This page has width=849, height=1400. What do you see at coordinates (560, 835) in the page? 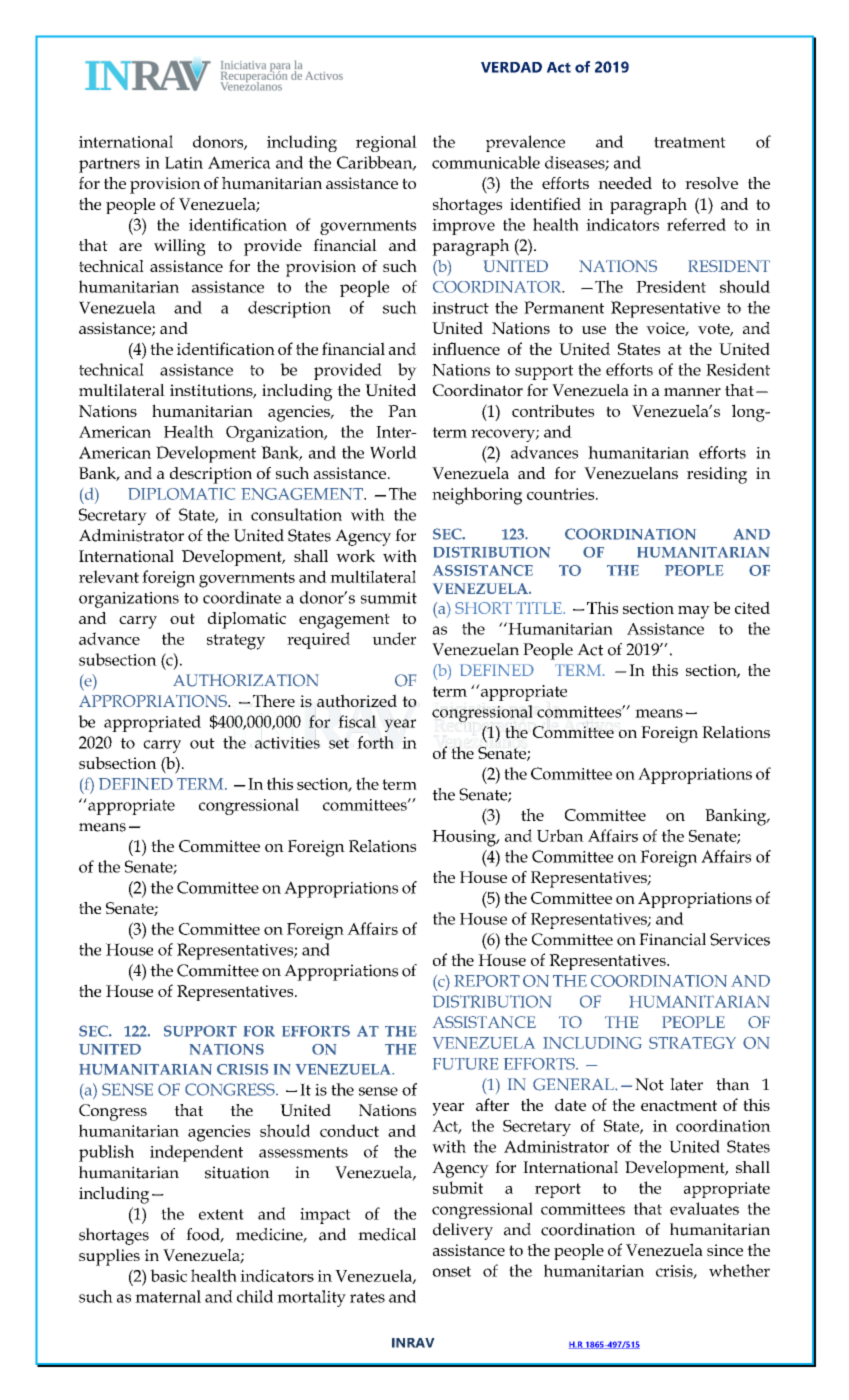
I see `Urban` at bounding box center [560, 835].
